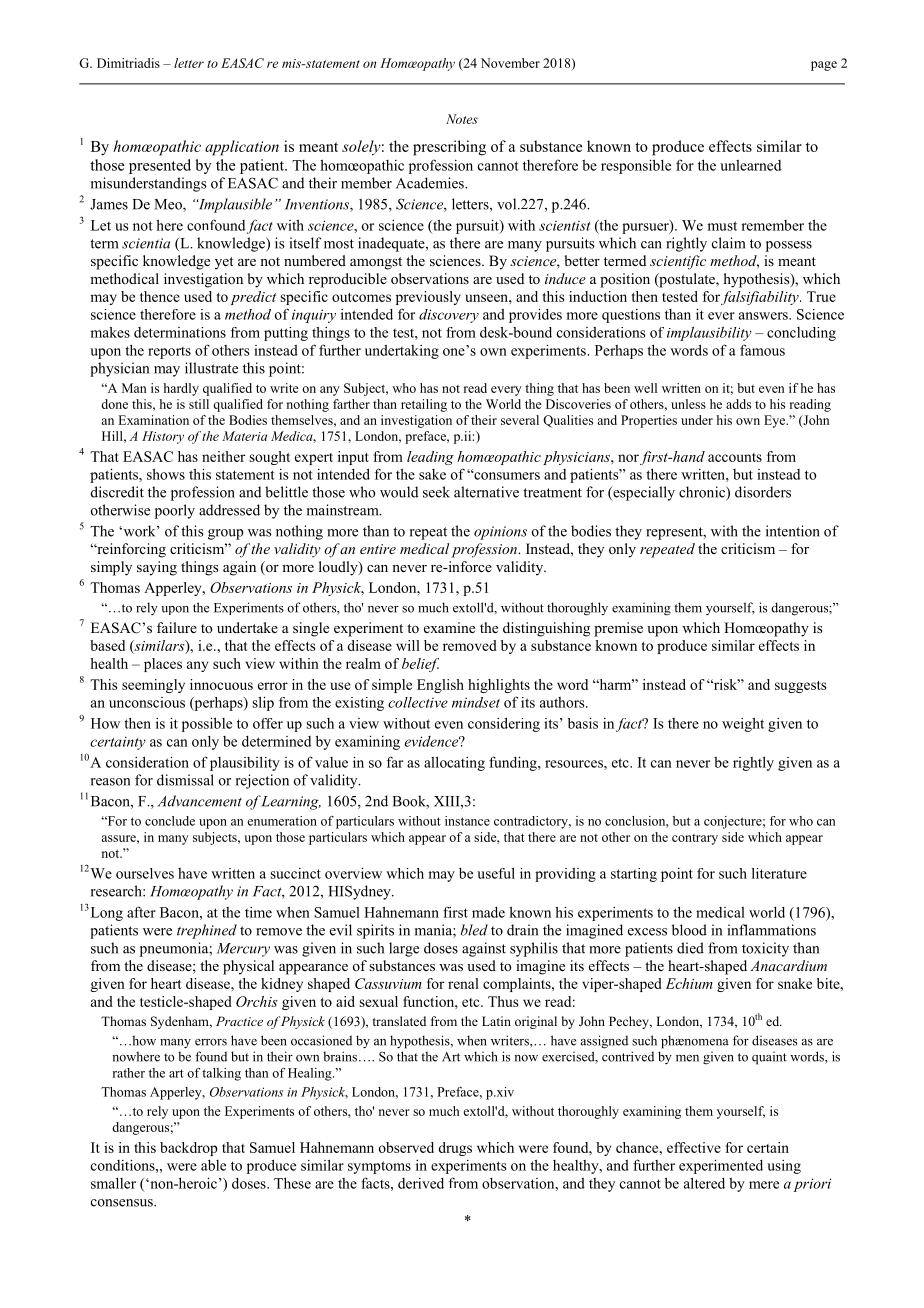 Image resolution: width=924 pixels, height=1308 pixels. What do you see at coordinates (242, 148) in the document?
I see `application` at bounding box center [242, 148].
